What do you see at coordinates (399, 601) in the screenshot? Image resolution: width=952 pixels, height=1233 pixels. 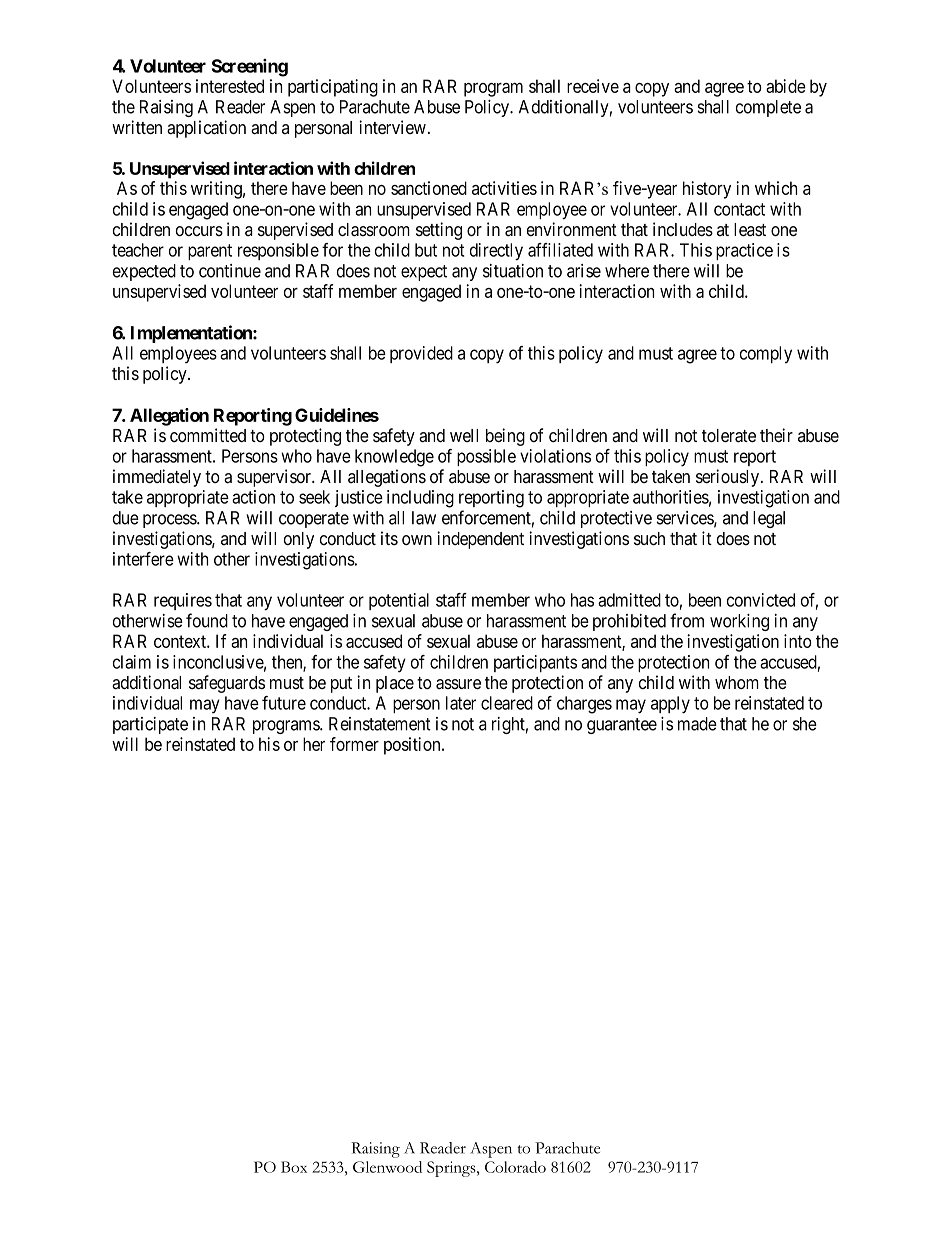 I see `potential` at bounding box center [399, 601].
